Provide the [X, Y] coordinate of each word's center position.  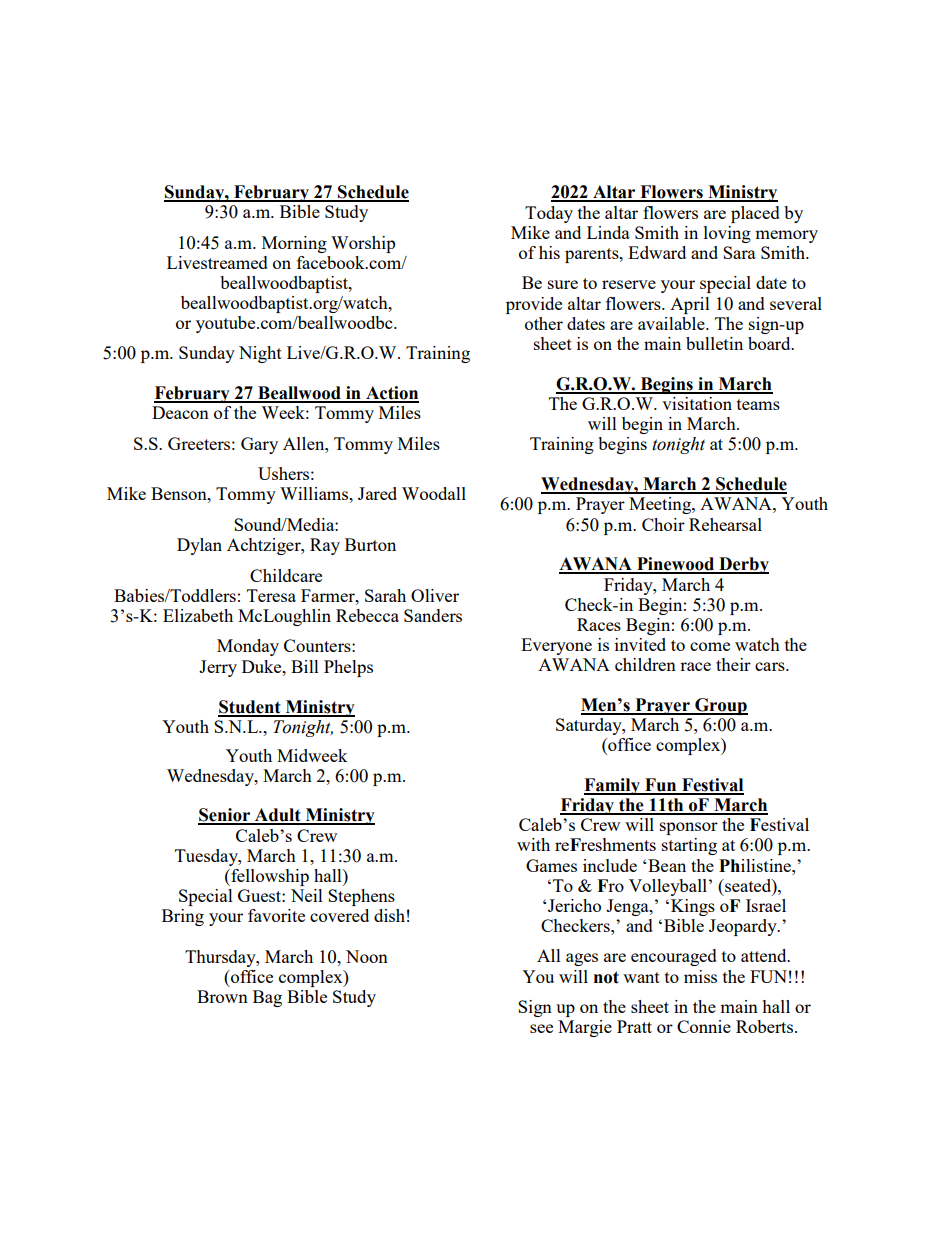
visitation [697, 403]
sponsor [689, 828]
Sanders [433, 615]
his [549, 252]
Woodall [434, 493]
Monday [248, 647]
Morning [294, 244]
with [533, 844]
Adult [278, 816]
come [710, 646]
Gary [259, 445]
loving [727, 234]
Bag [267, 998]
